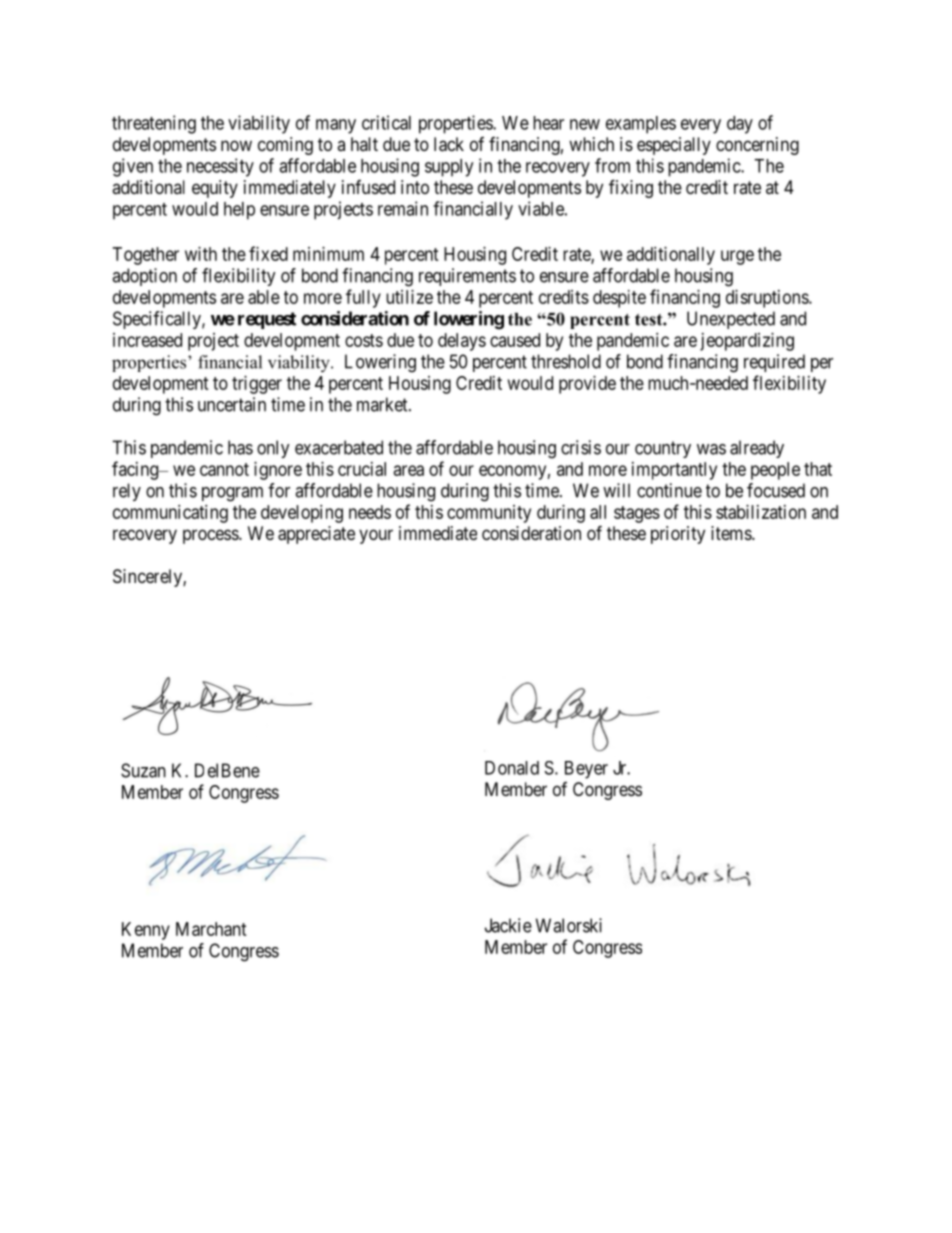  I want to click on disruptions, so click(768, 299).
